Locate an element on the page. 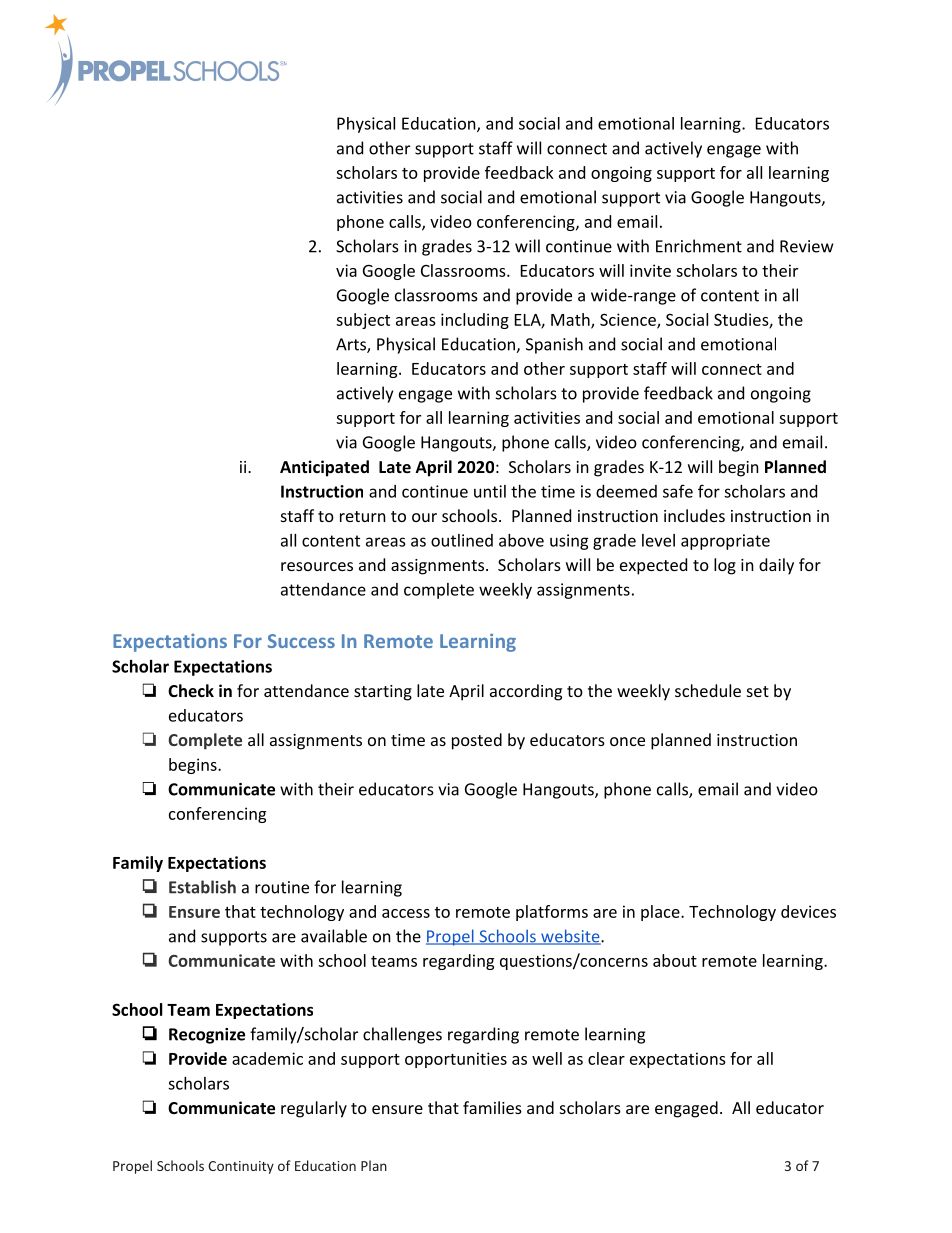  Anticipated is located at coordinates (324, 468).
